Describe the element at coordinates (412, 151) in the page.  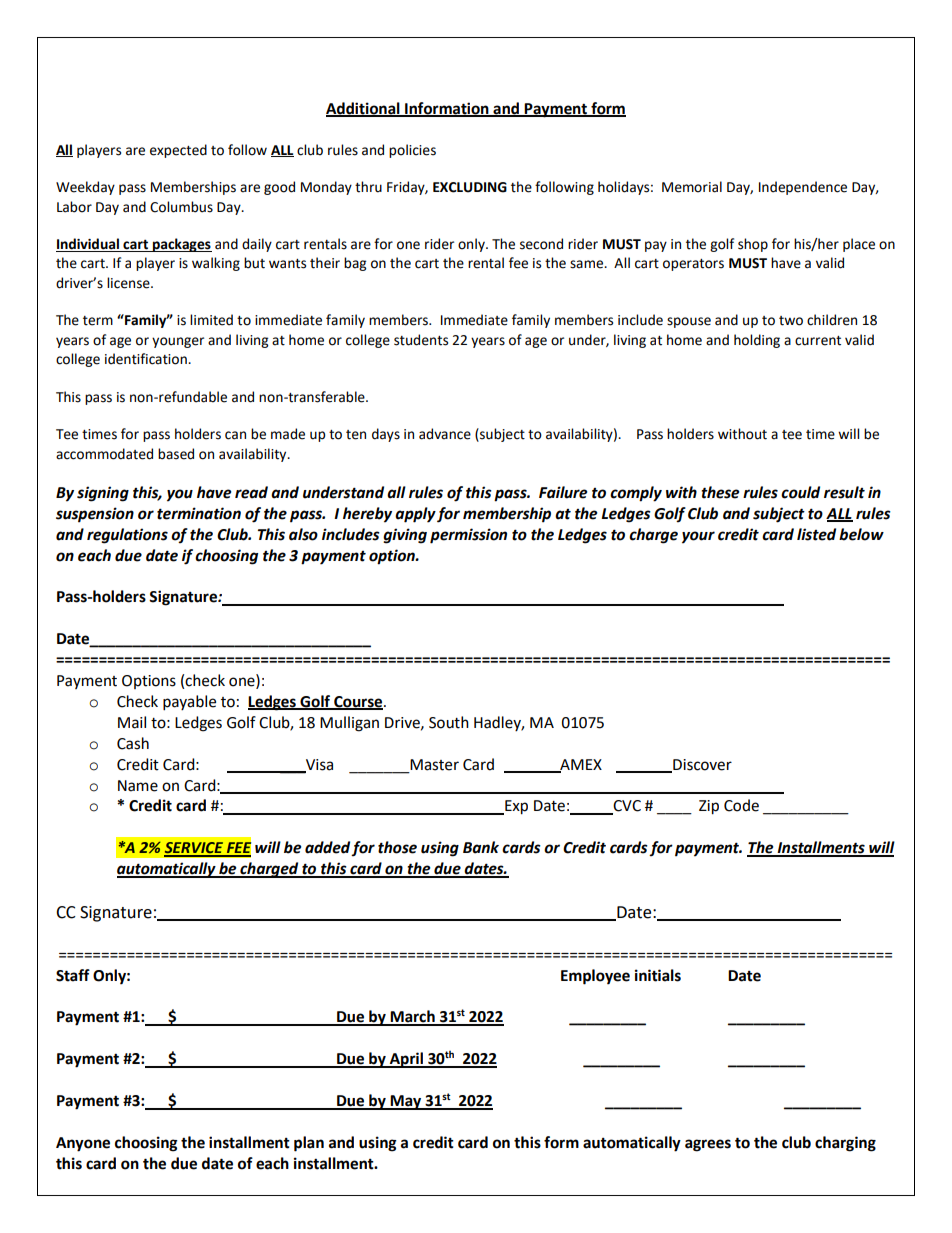
I see `policies` at that location.
